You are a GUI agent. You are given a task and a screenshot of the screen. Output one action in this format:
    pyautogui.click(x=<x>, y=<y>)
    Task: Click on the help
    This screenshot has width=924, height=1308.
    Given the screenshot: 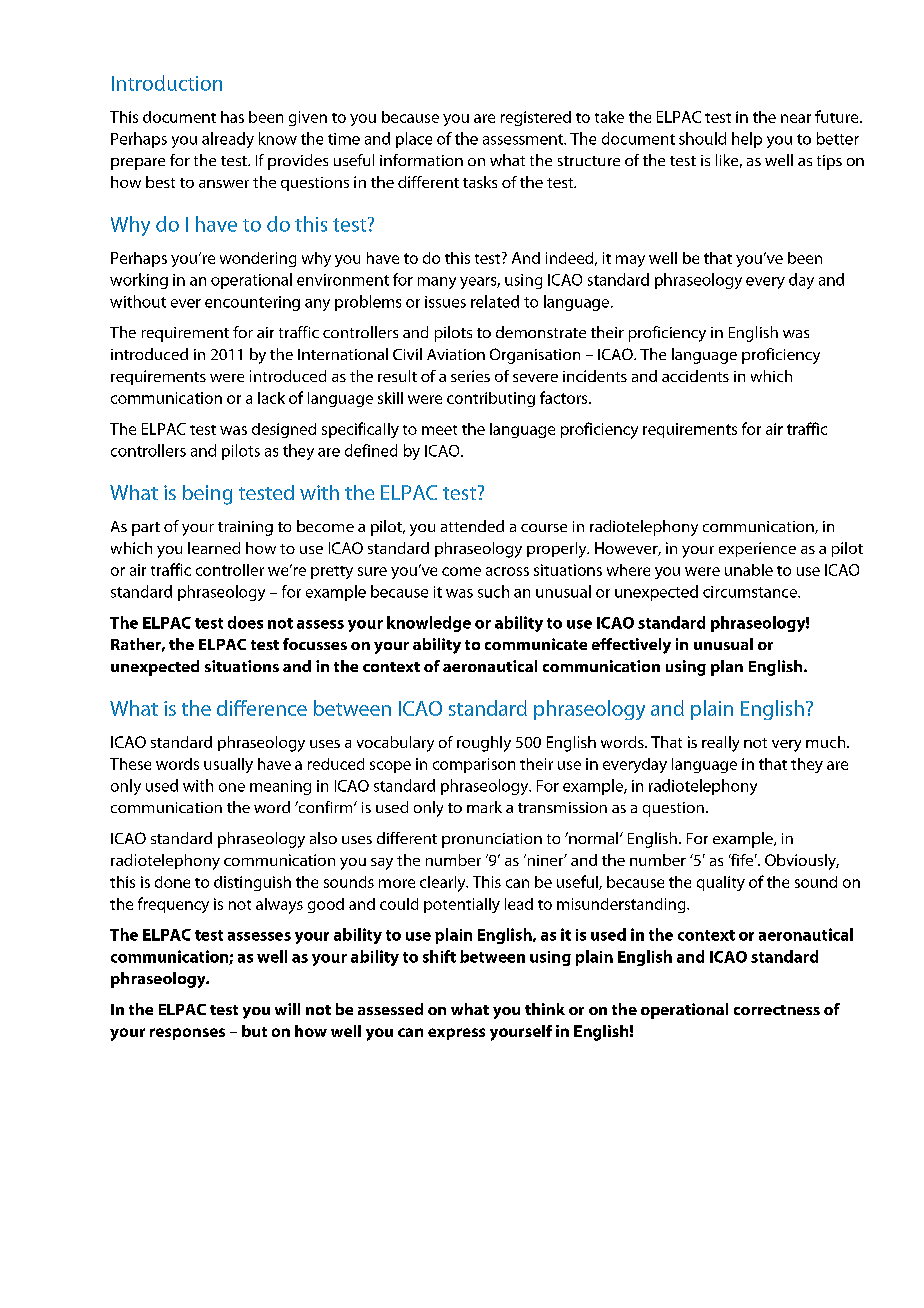 What is the action you would take?
    pyautogui.click(x=747, y=140)
